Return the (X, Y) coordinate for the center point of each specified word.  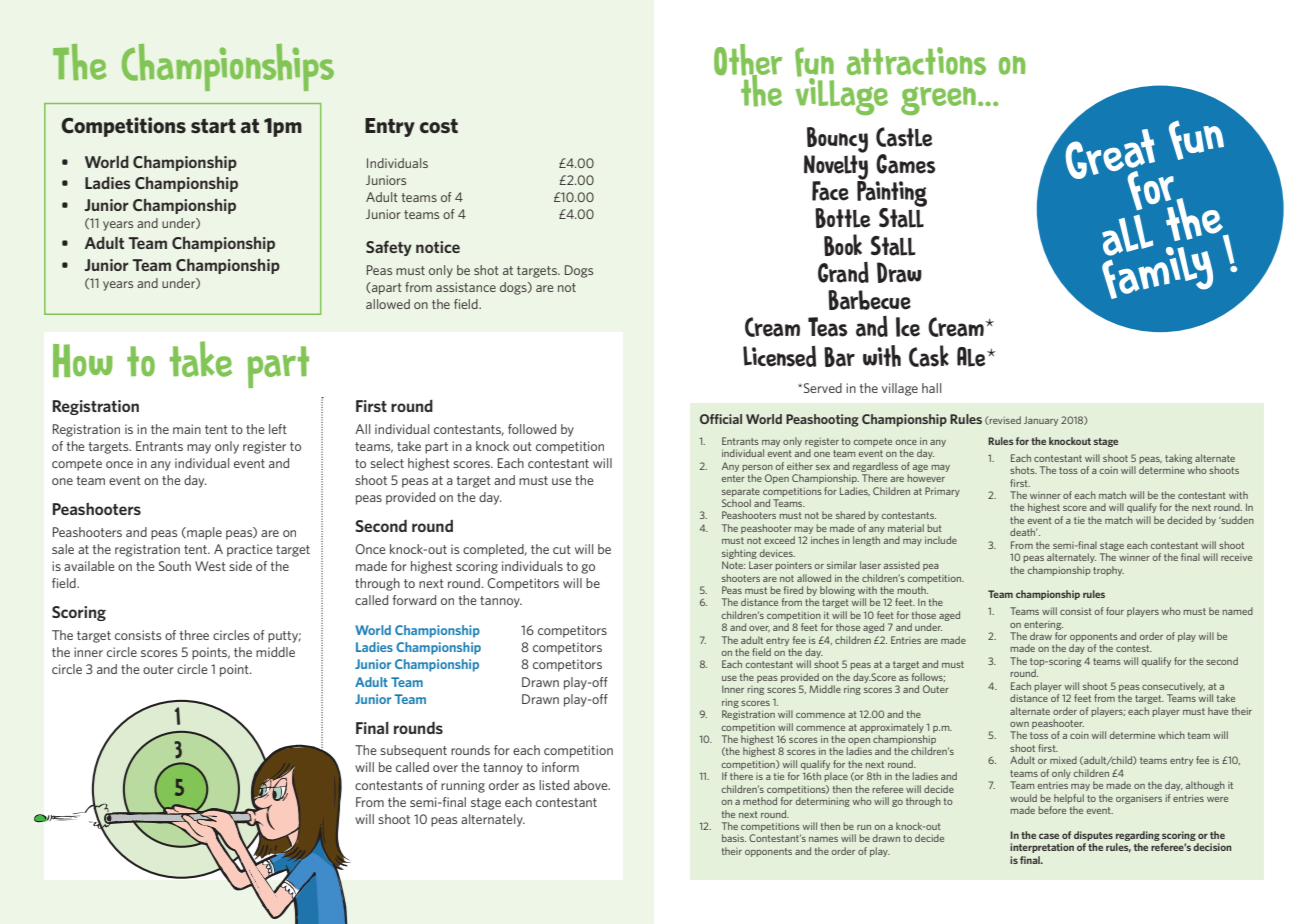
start (213, 125)
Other (748, 61)
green (938, 100)
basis (734, 838)
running (463, 786)
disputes (1093, 836)
